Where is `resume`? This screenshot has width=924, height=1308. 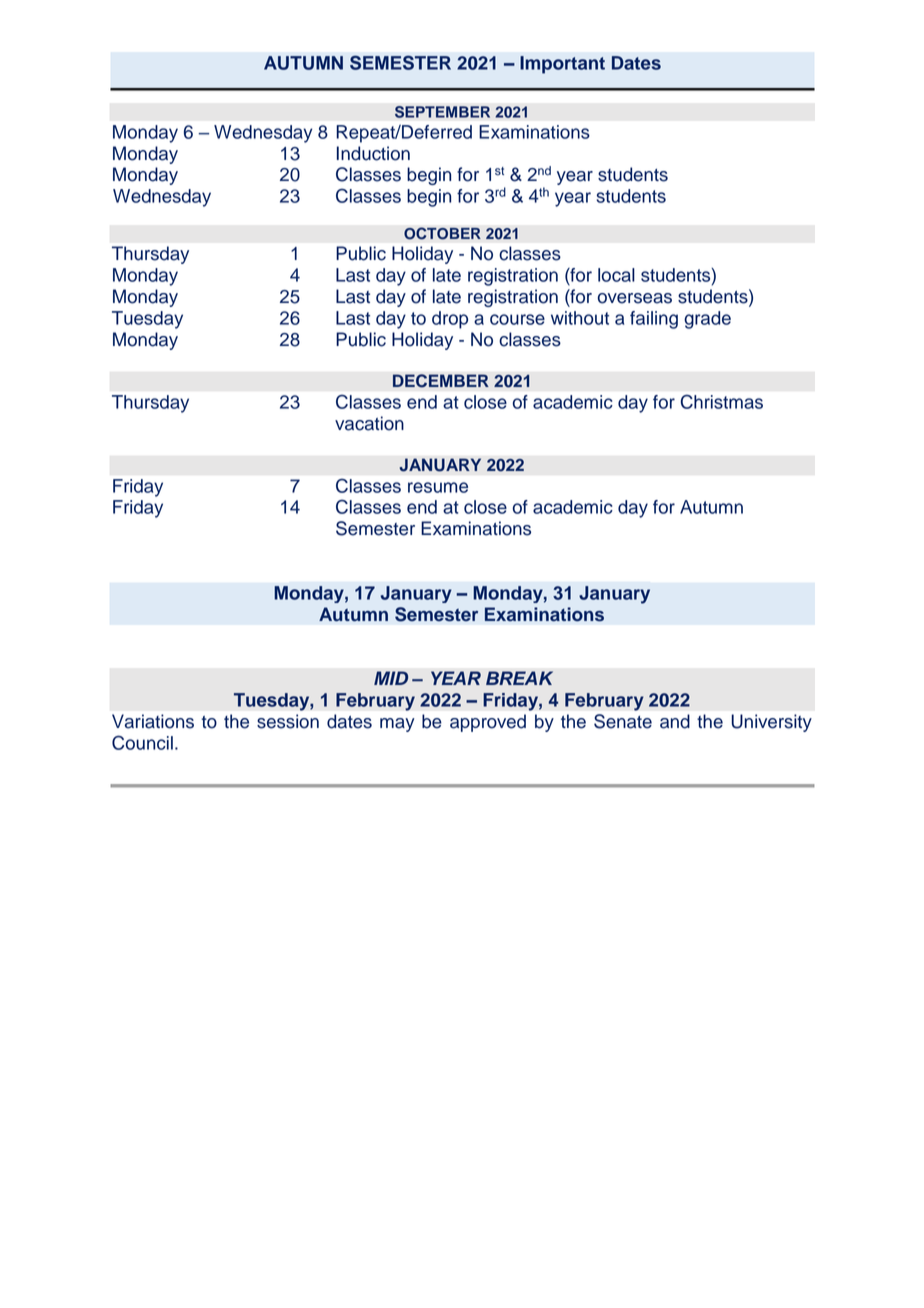
resume is located at coordinates (438, 487).
